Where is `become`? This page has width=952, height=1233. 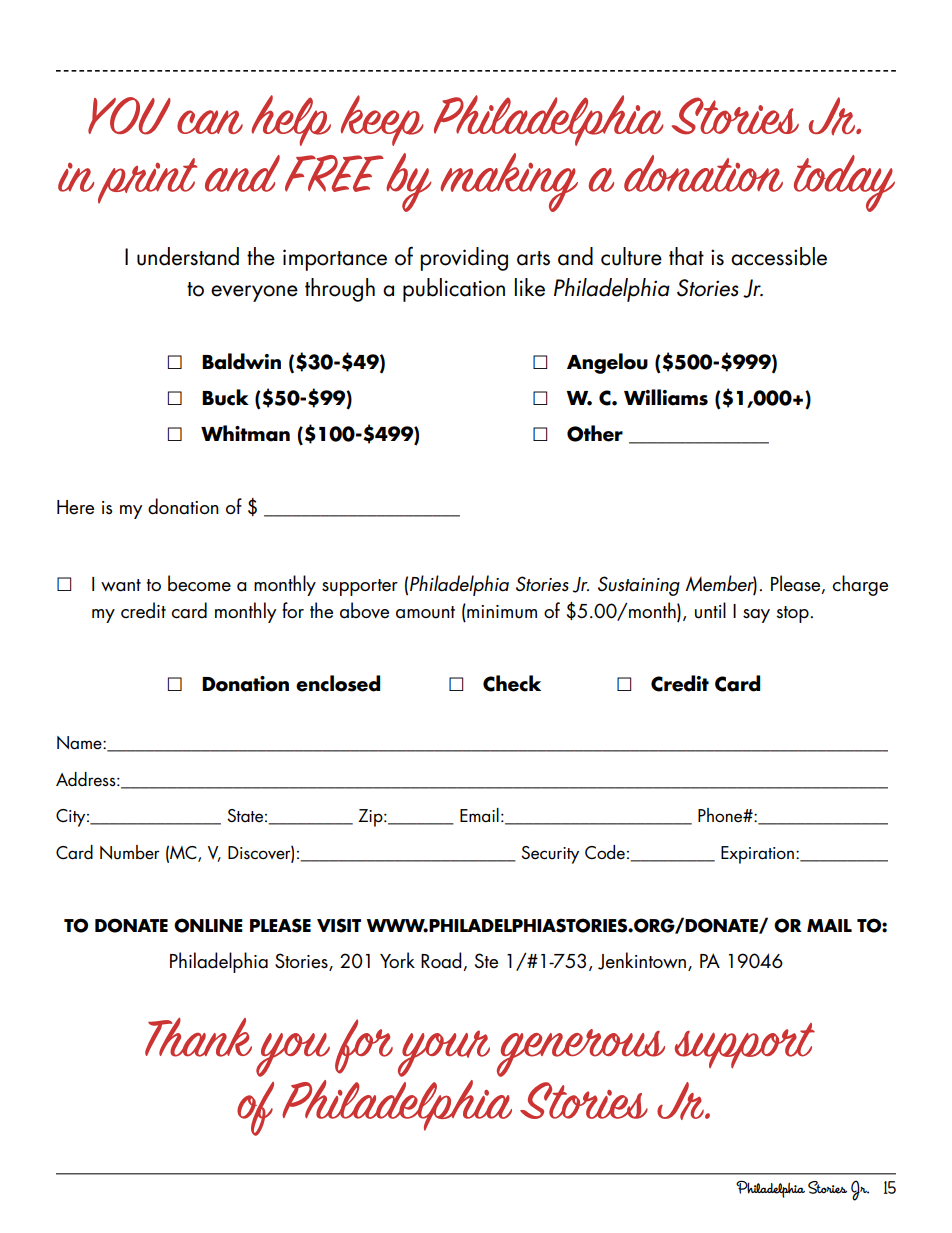
become is located at coordinates (199, 583).
